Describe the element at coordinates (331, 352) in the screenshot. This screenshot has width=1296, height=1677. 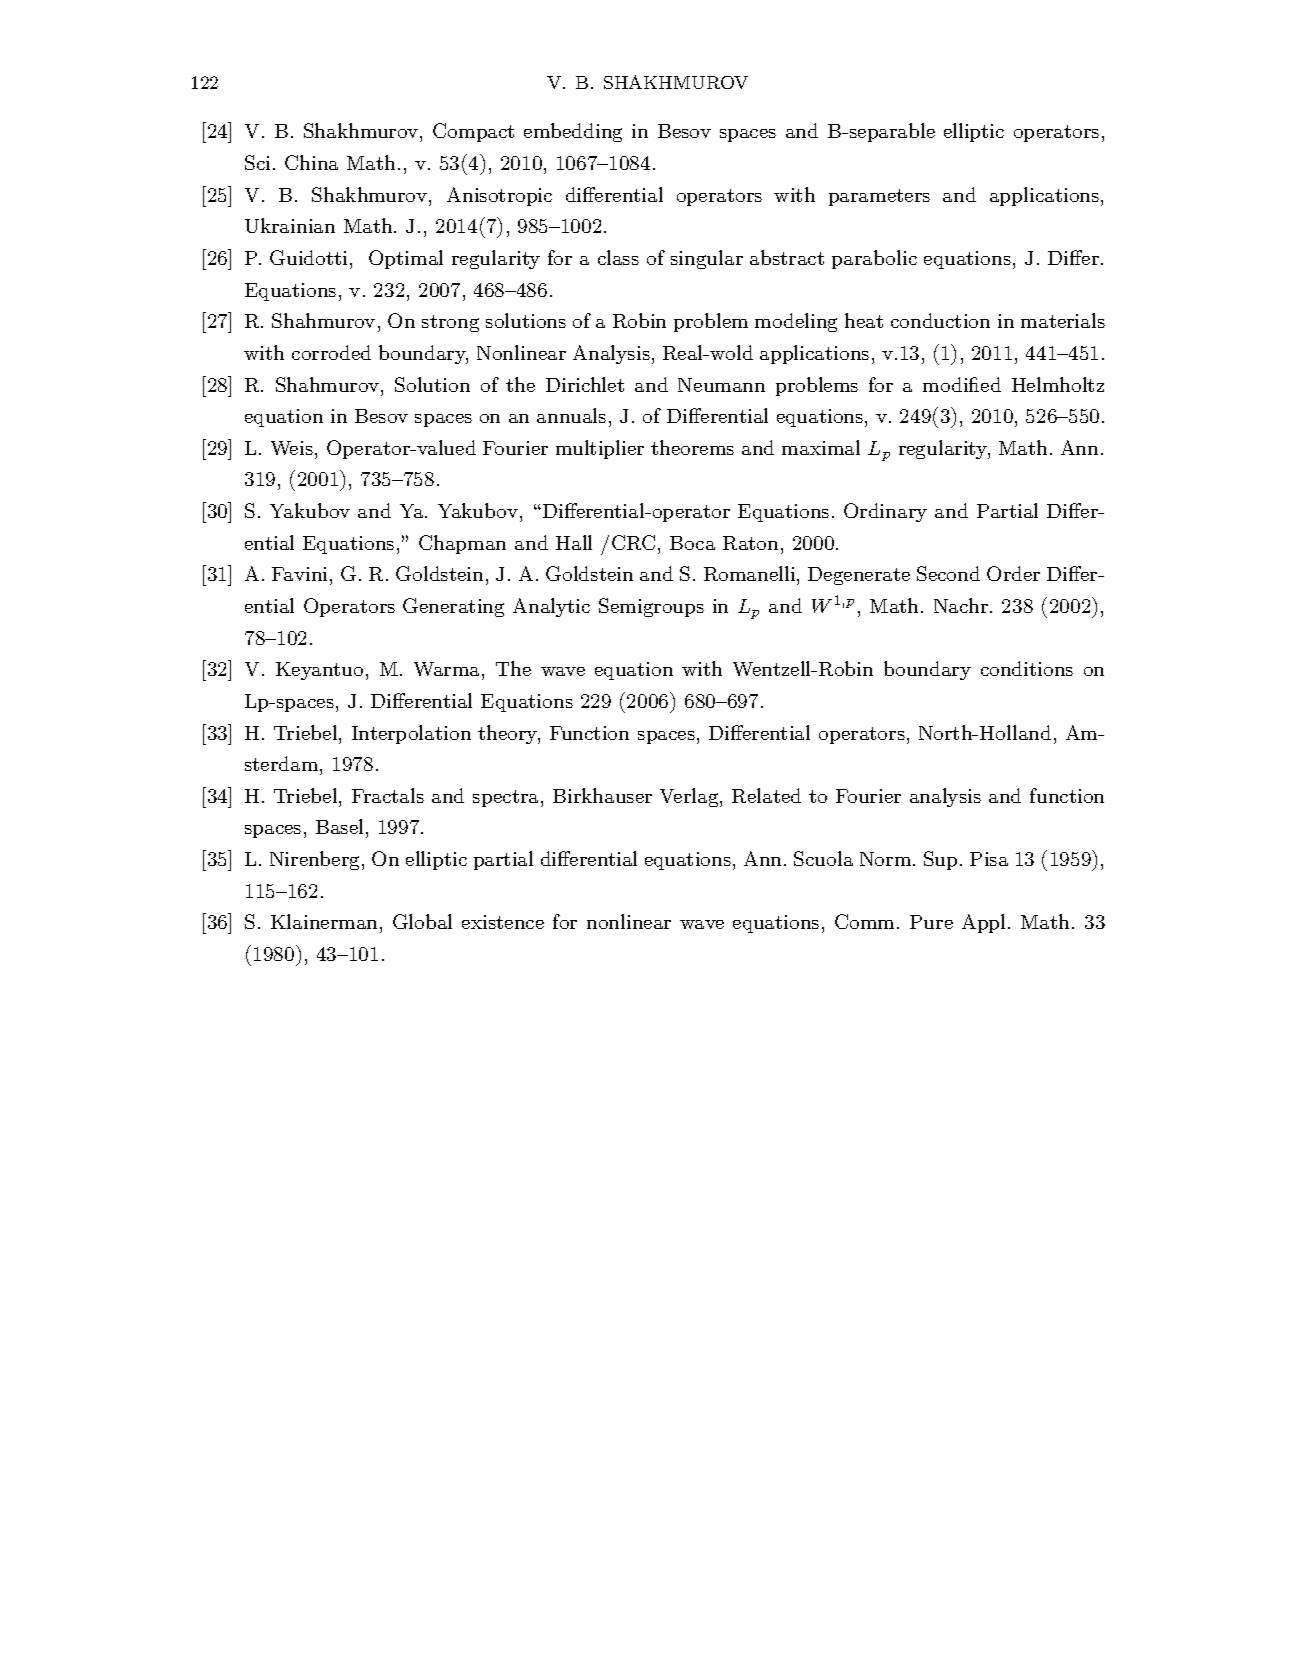
I see `corroded` at that location.
